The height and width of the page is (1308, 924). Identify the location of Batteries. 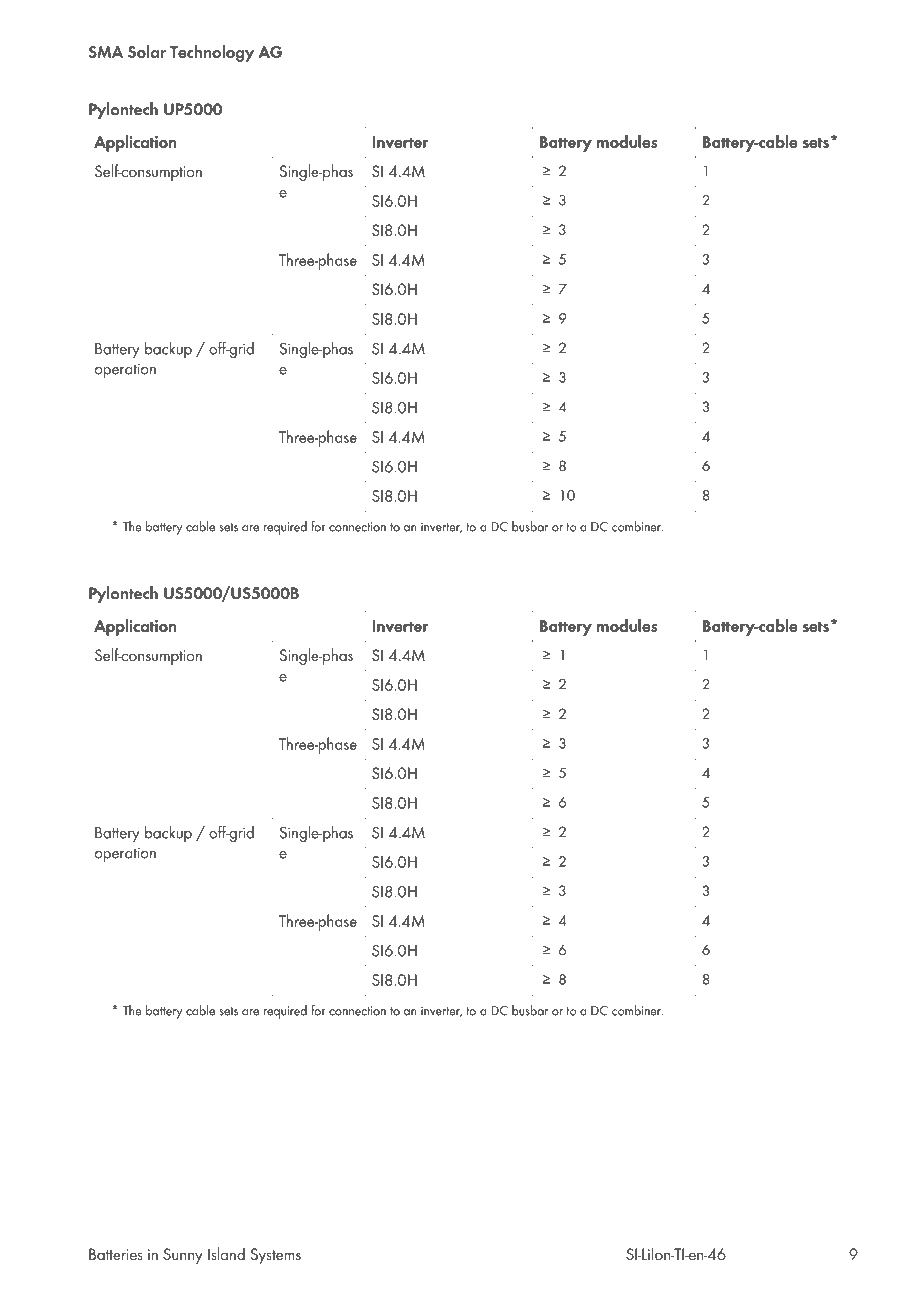
(116, 1254).
